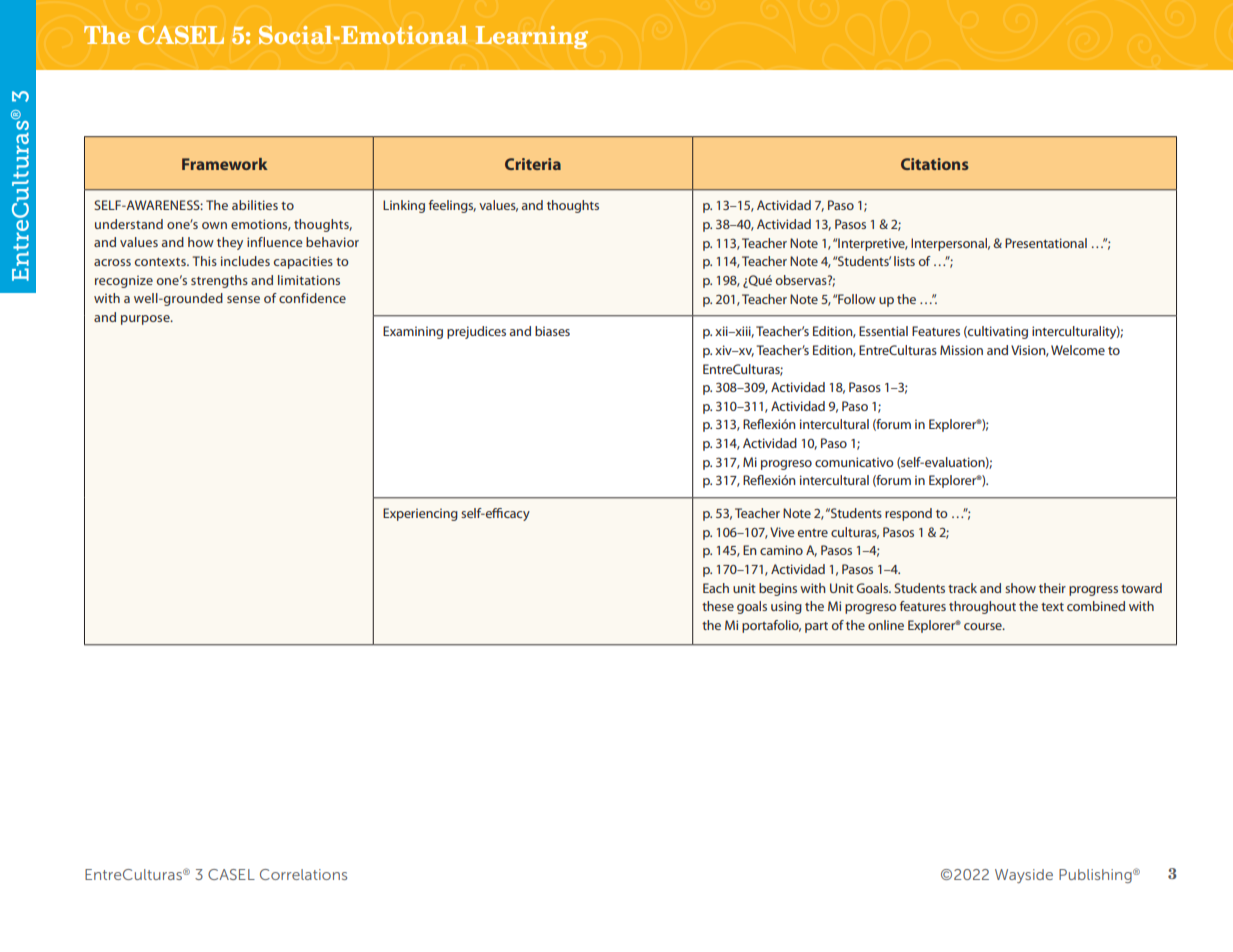 This screenshot has height=952, width=1233. What do you see at coordinates (533, 164) in the screenshot?
I see `Criteria` at bounding box center [533, 164].
